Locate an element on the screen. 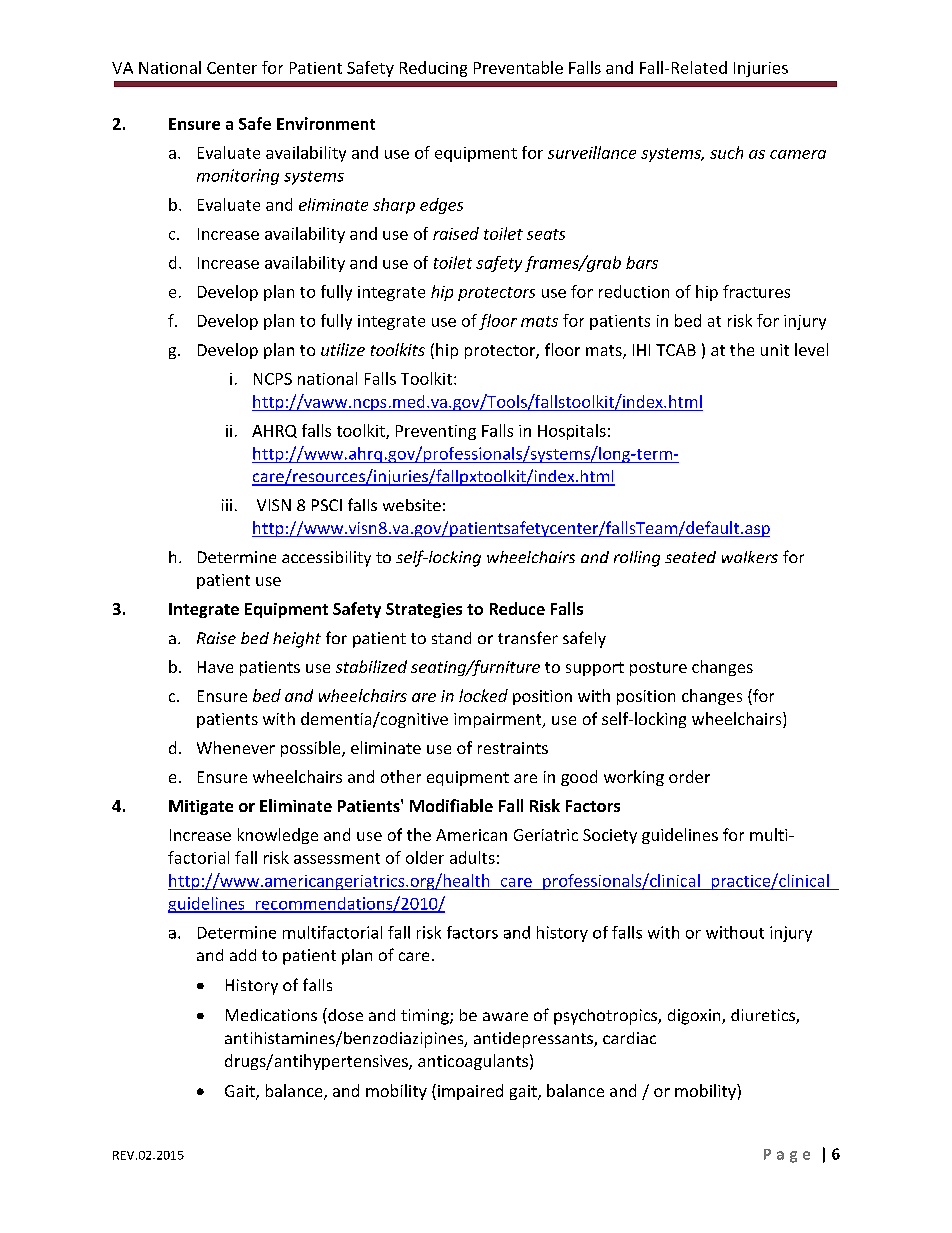  Medications is located at coordinates (271, 1015).
